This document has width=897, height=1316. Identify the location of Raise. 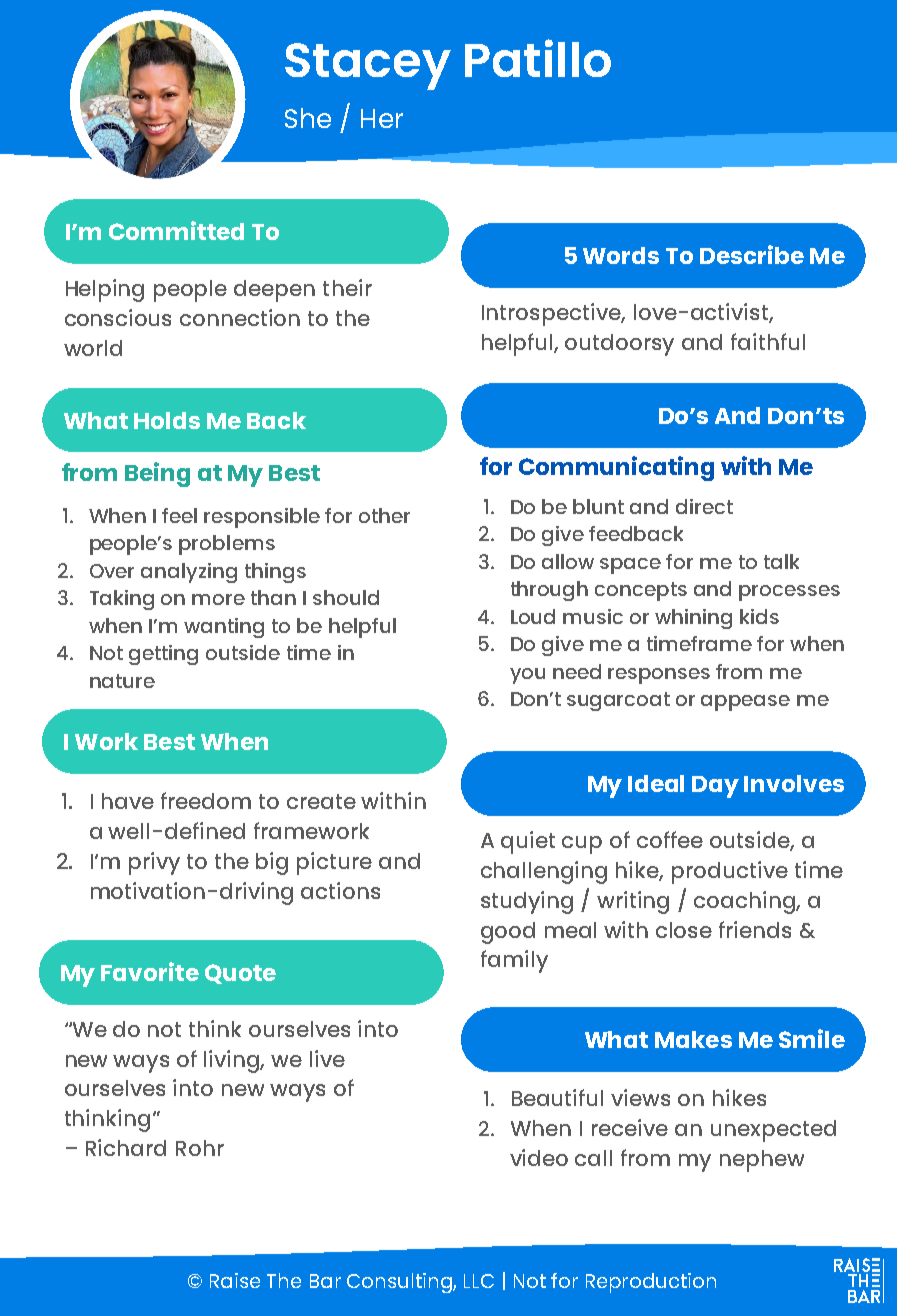
(235, 1280).
